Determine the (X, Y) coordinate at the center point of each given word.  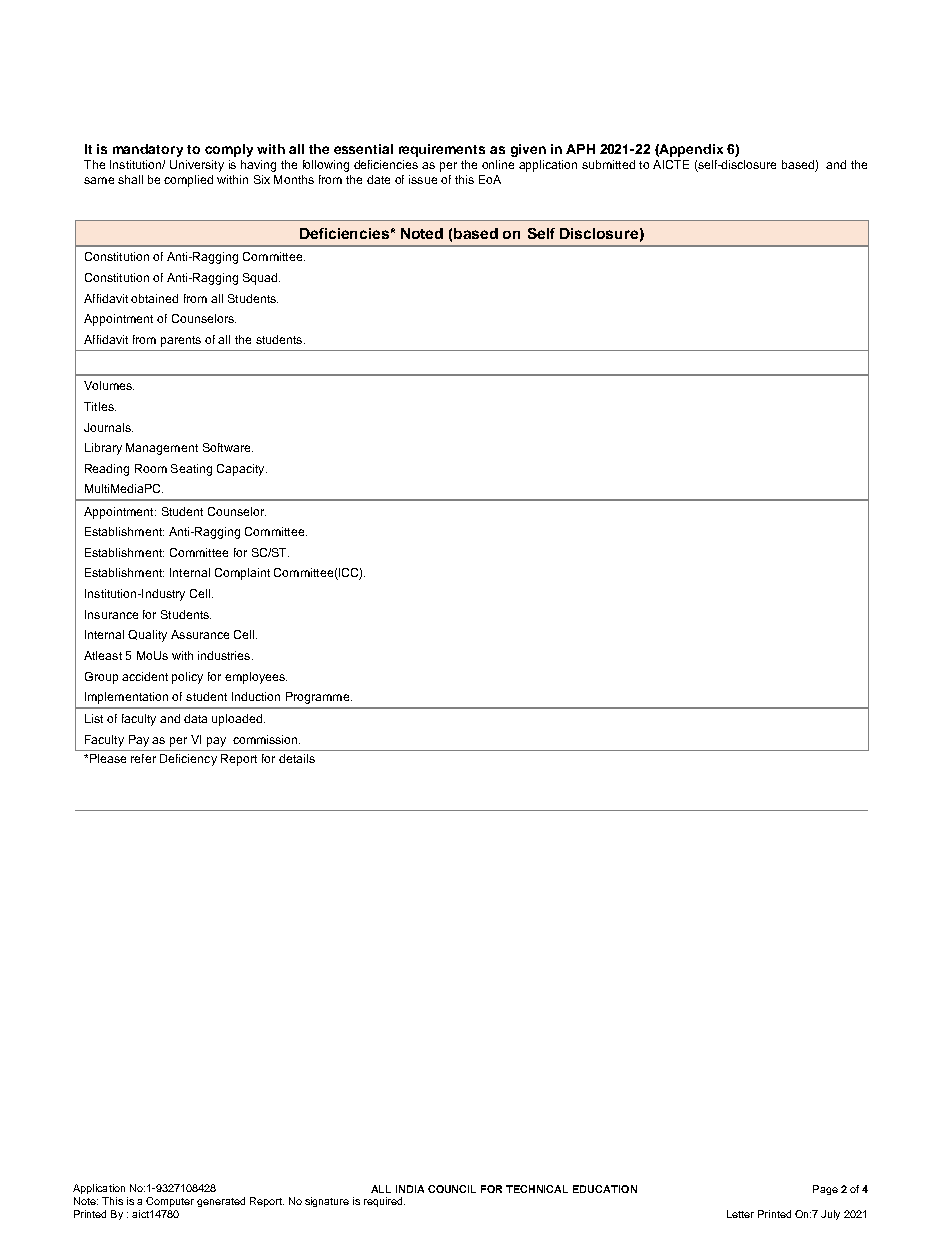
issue (423, 179)
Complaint (242, 574)
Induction (256, 696)
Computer (170, 1202)
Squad (261, 279)
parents (181, 341)
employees (256, 678)
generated (221, 1202)
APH (580, 149)
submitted (608, 164)
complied (188, 181)
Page (825, 1190)
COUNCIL (452, 1189)
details (297, 758)
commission (266, 739)
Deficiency (188, 760)
